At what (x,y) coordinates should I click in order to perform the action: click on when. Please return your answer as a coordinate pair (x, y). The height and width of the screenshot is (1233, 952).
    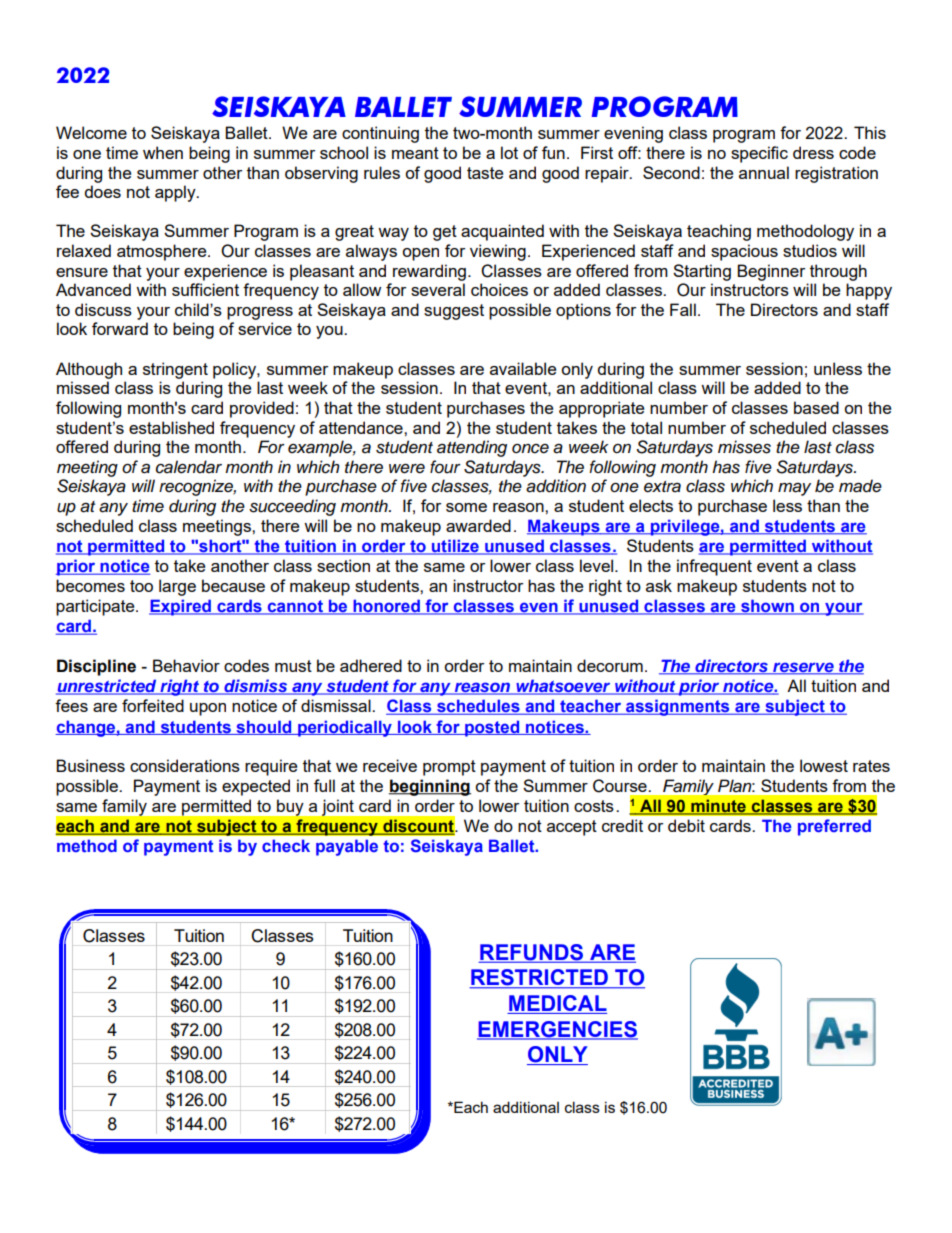
    Looking at the image, I should click on (163, 152).
